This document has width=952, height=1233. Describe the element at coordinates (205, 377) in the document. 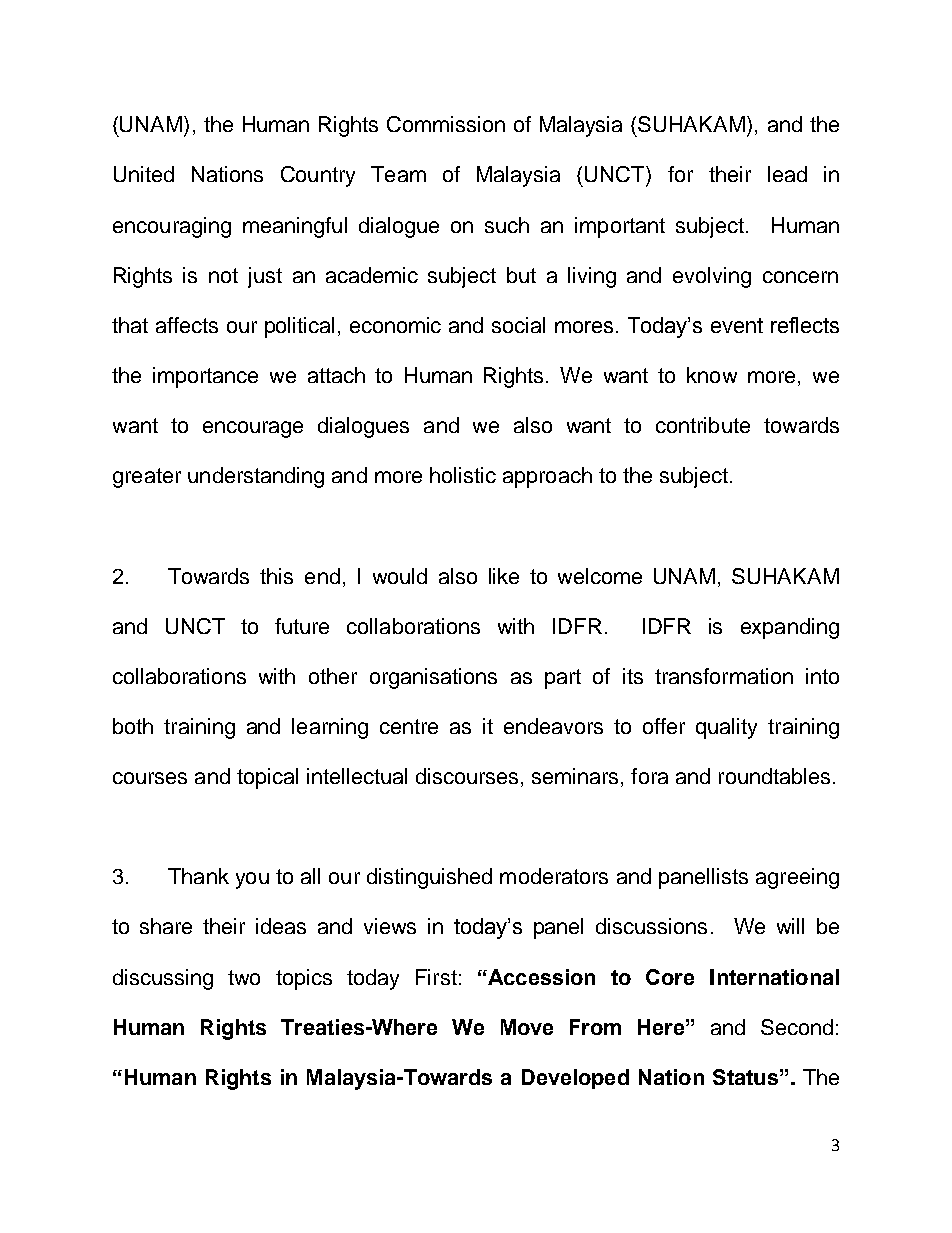

I see `importance` at that location.
